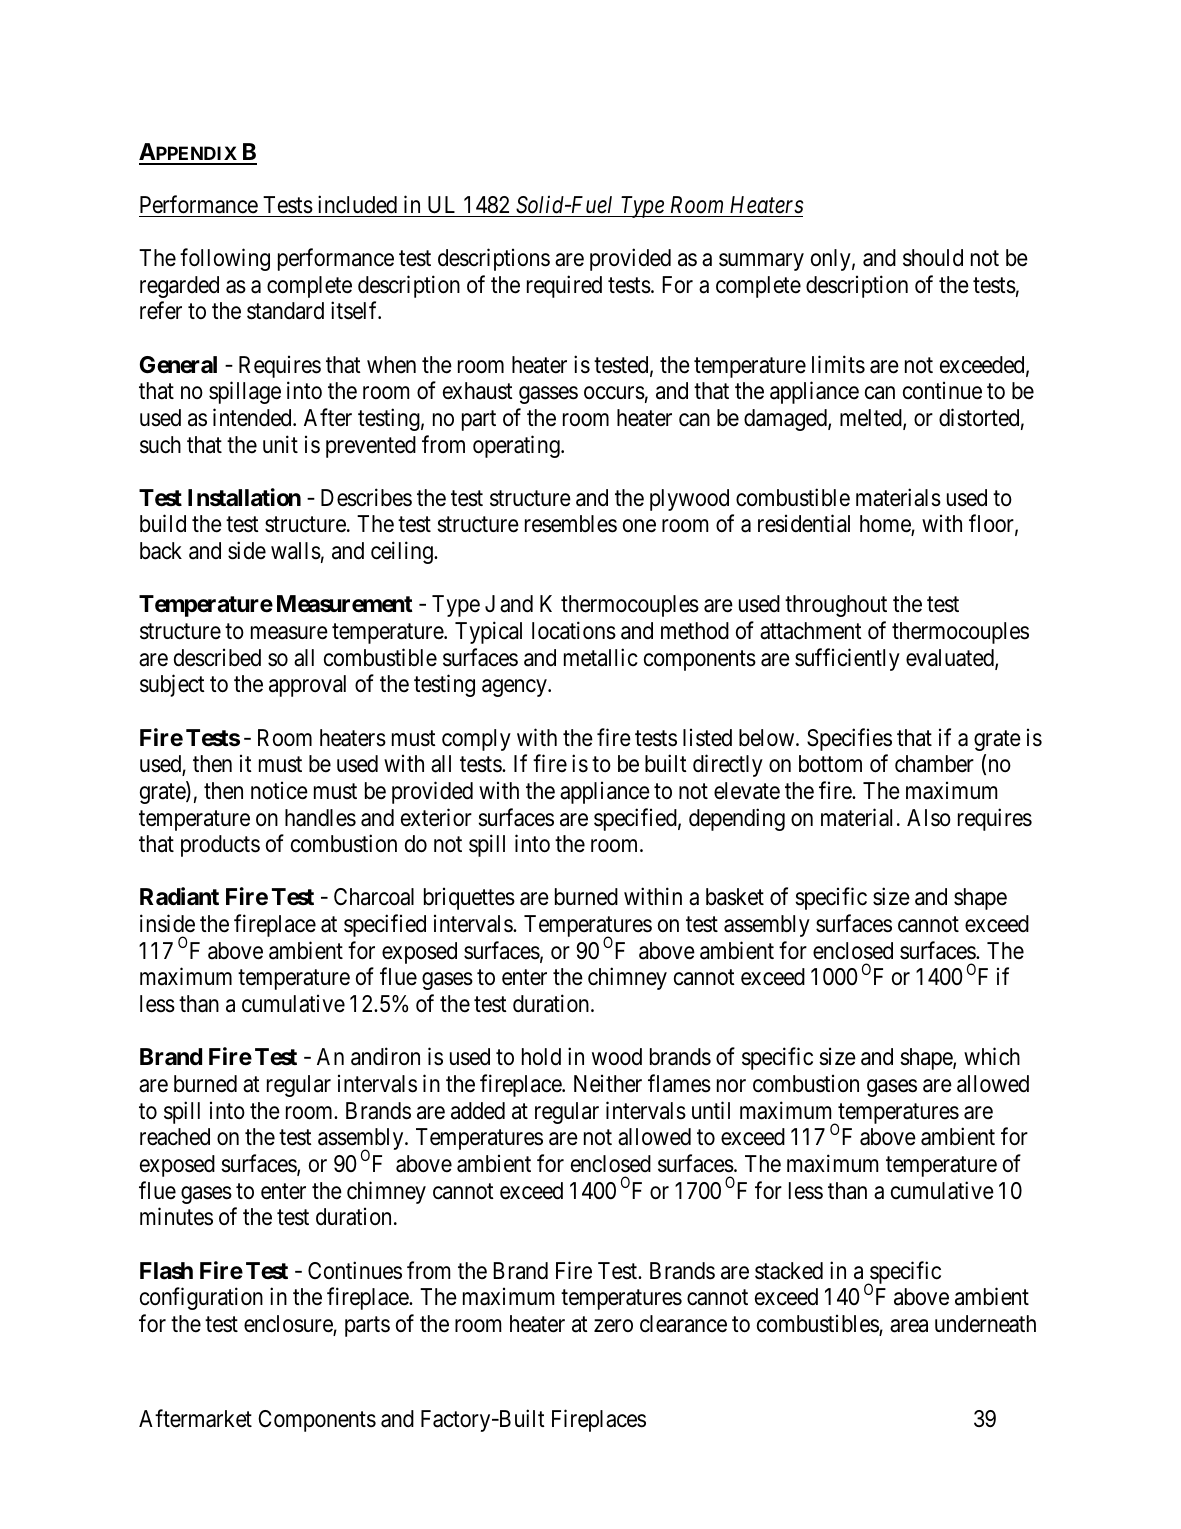  What do you see at coordinates (909, 1326) in the page?
I see `area` at bounding box center [909, 1326].
